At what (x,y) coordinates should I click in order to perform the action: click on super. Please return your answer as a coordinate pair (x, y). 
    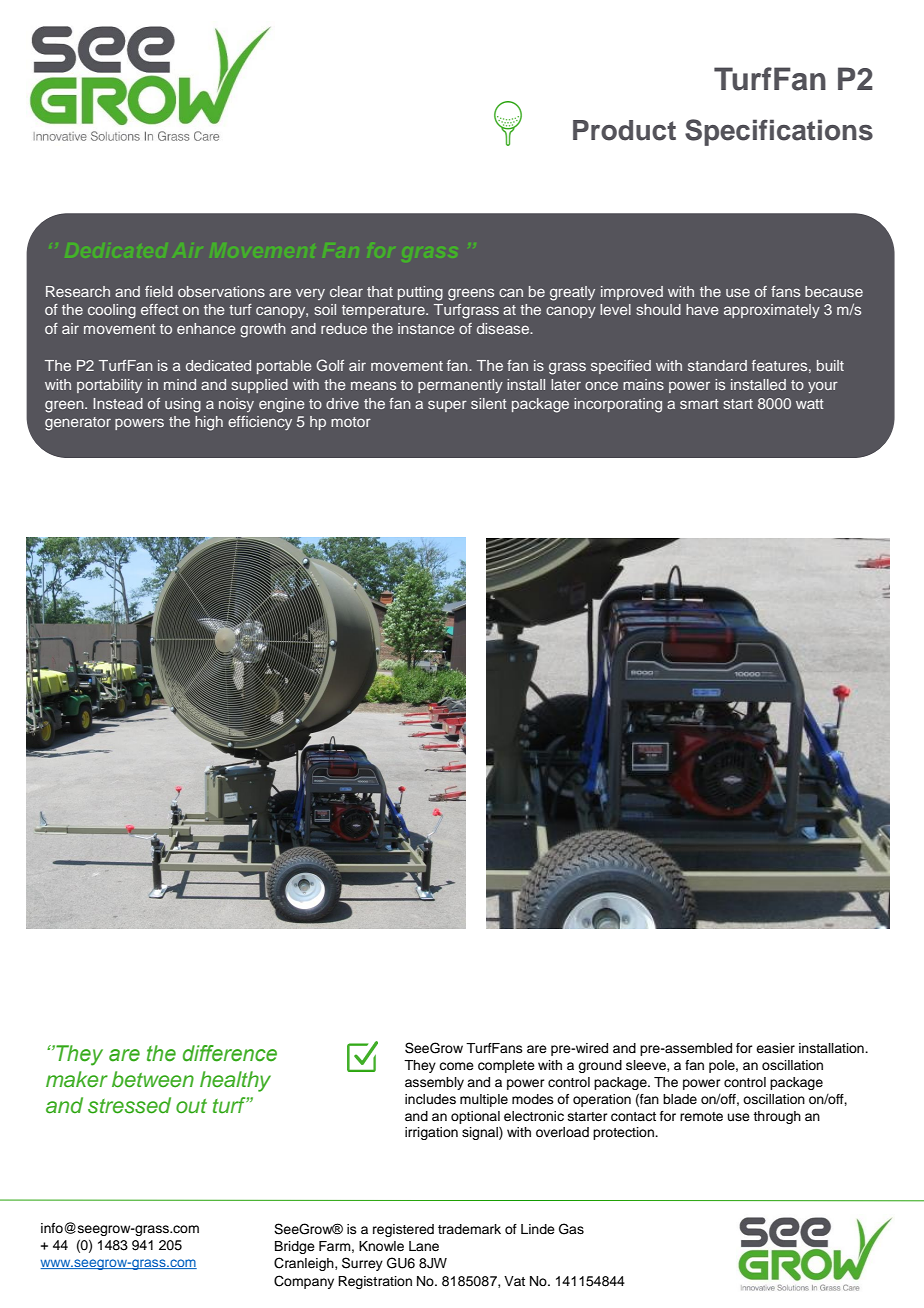
    Looking at the image, I should click on (447, 406).
